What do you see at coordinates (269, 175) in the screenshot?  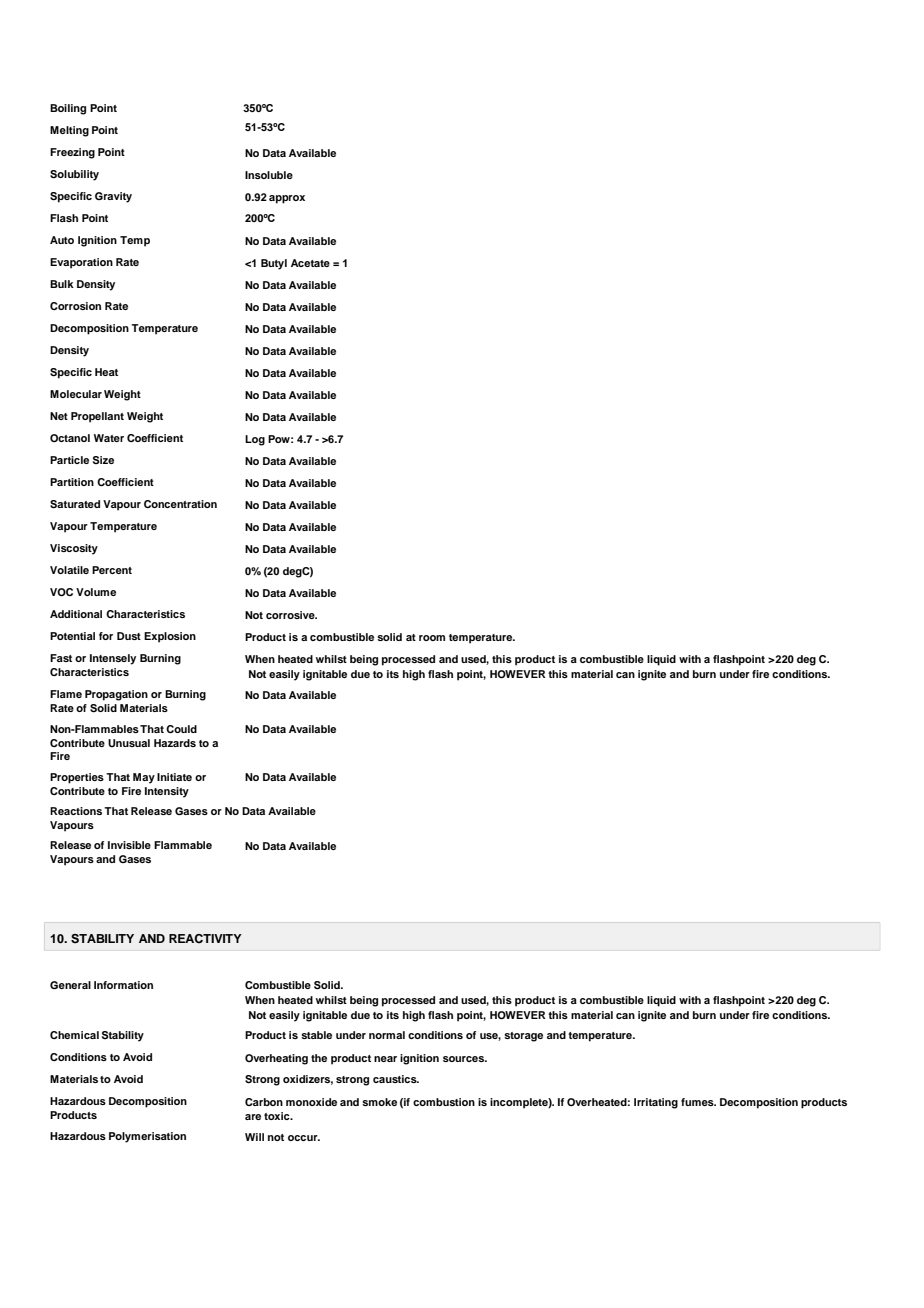 I see `Insoluble` at bounding box center [269, 175].
